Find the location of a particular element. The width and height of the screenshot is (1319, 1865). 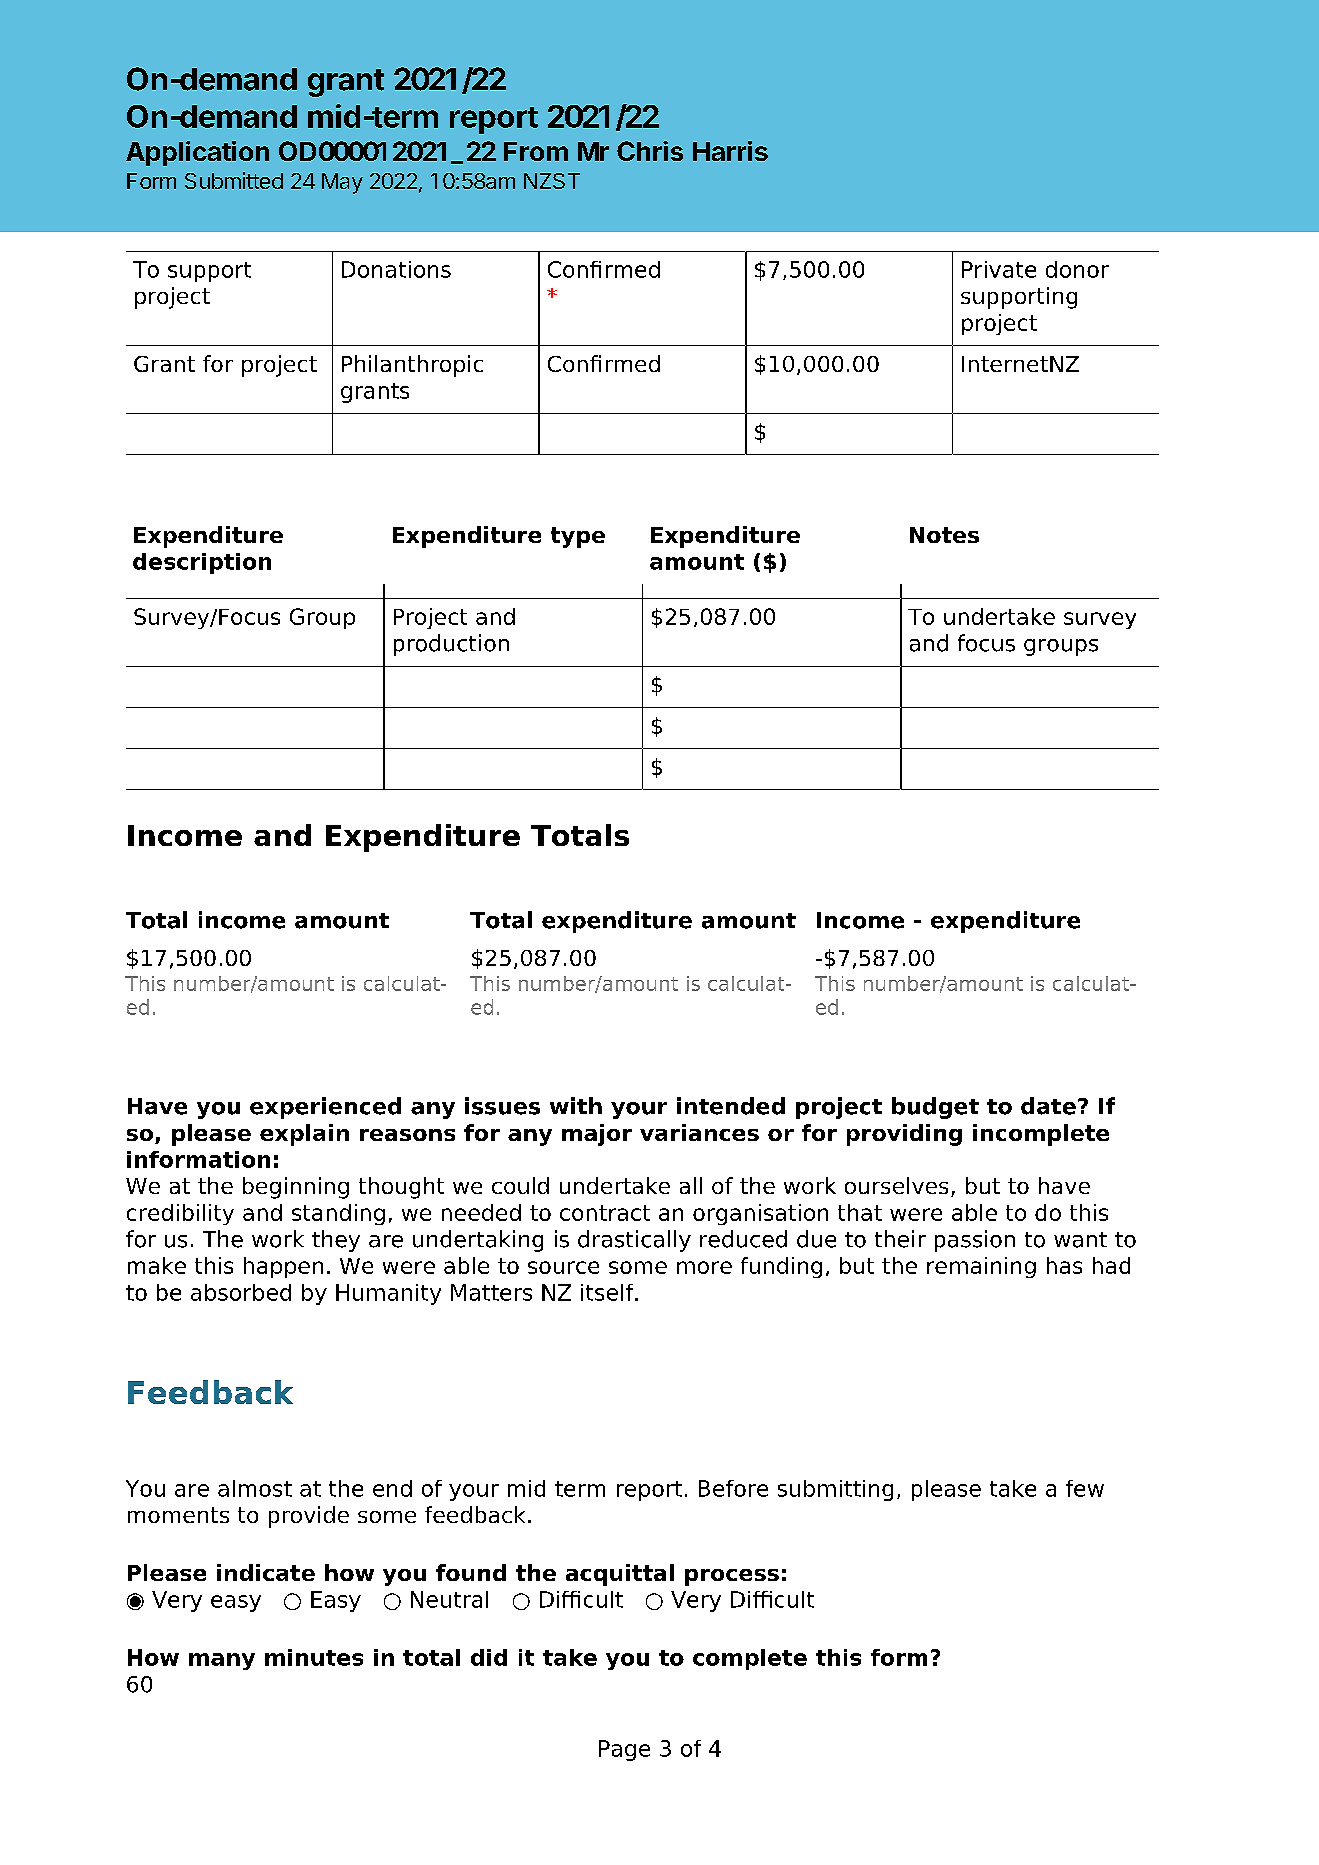

experienced is located at coordinates (325, 1108).
